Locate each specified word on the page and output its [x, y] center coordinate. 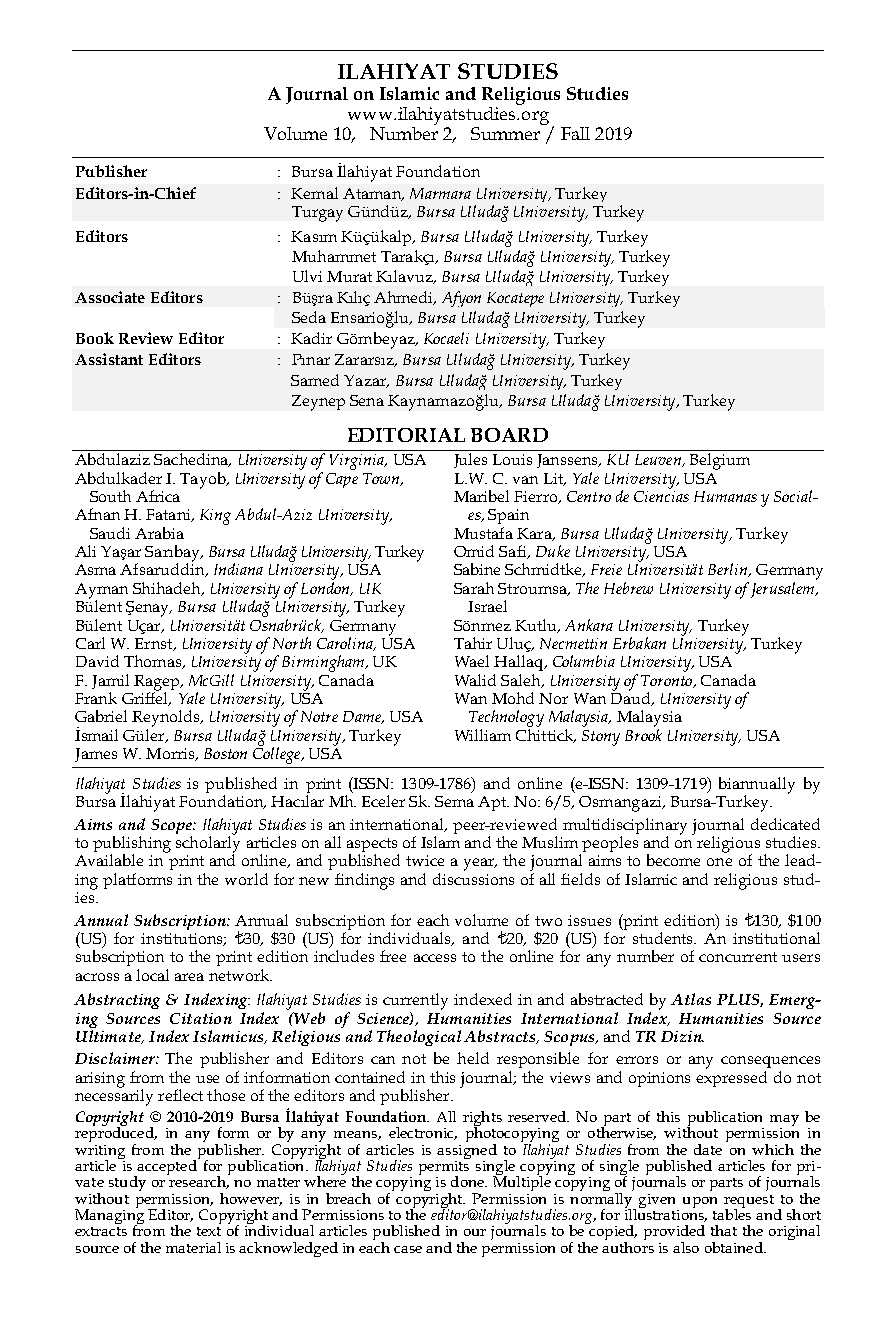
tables [732, 1213]
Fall [575, 133]
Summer [505, 133]
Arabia [159, 533]
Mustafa [483, 533]
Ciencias [661, 495]
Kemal [314, 193]
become [673, 860]
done [469, 1181]
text [209, 1231]
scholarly [208, 844]
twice [425, 860]
